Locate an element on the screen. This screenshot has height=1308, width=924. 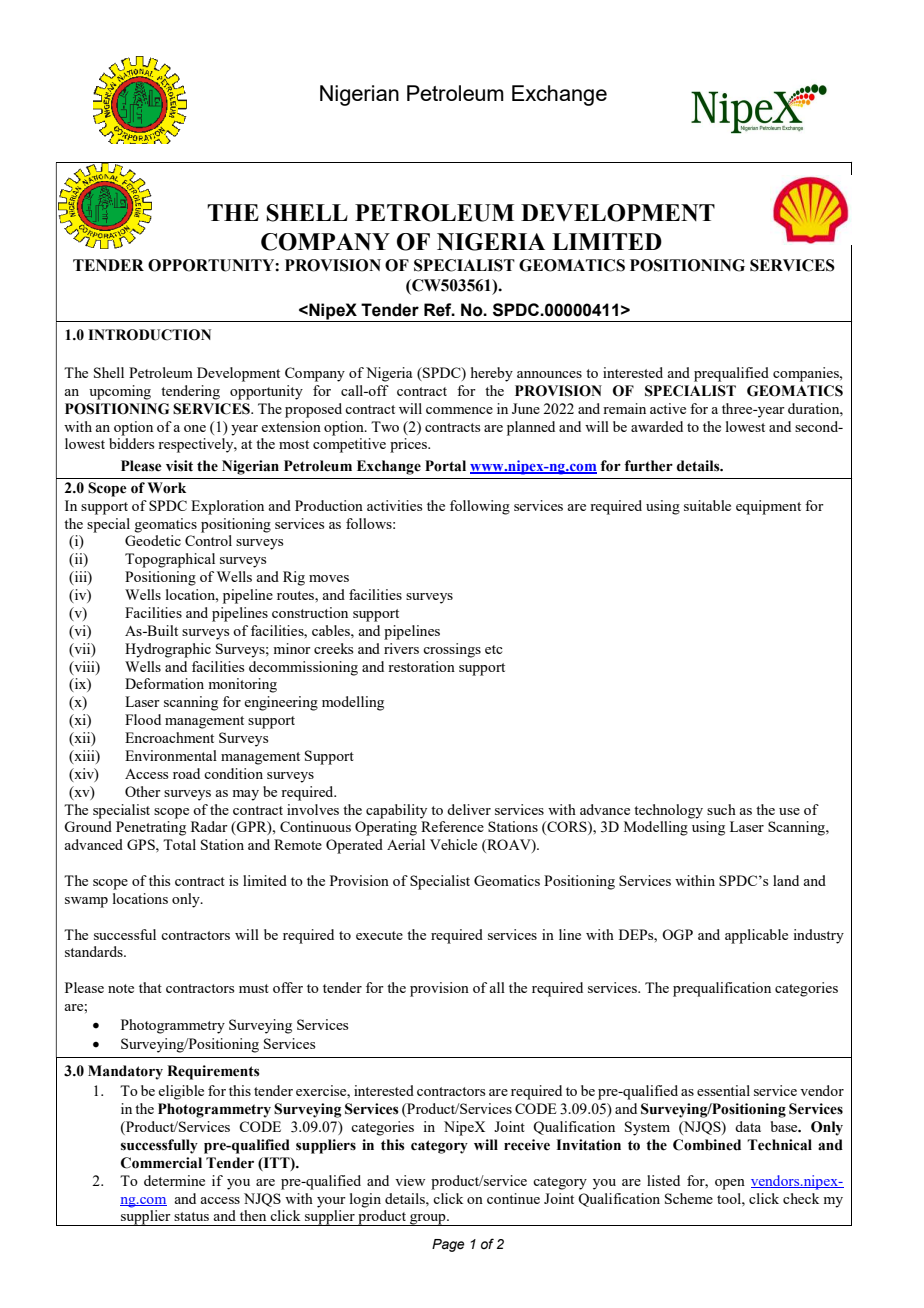
active is located at coordinates (668, 408).
